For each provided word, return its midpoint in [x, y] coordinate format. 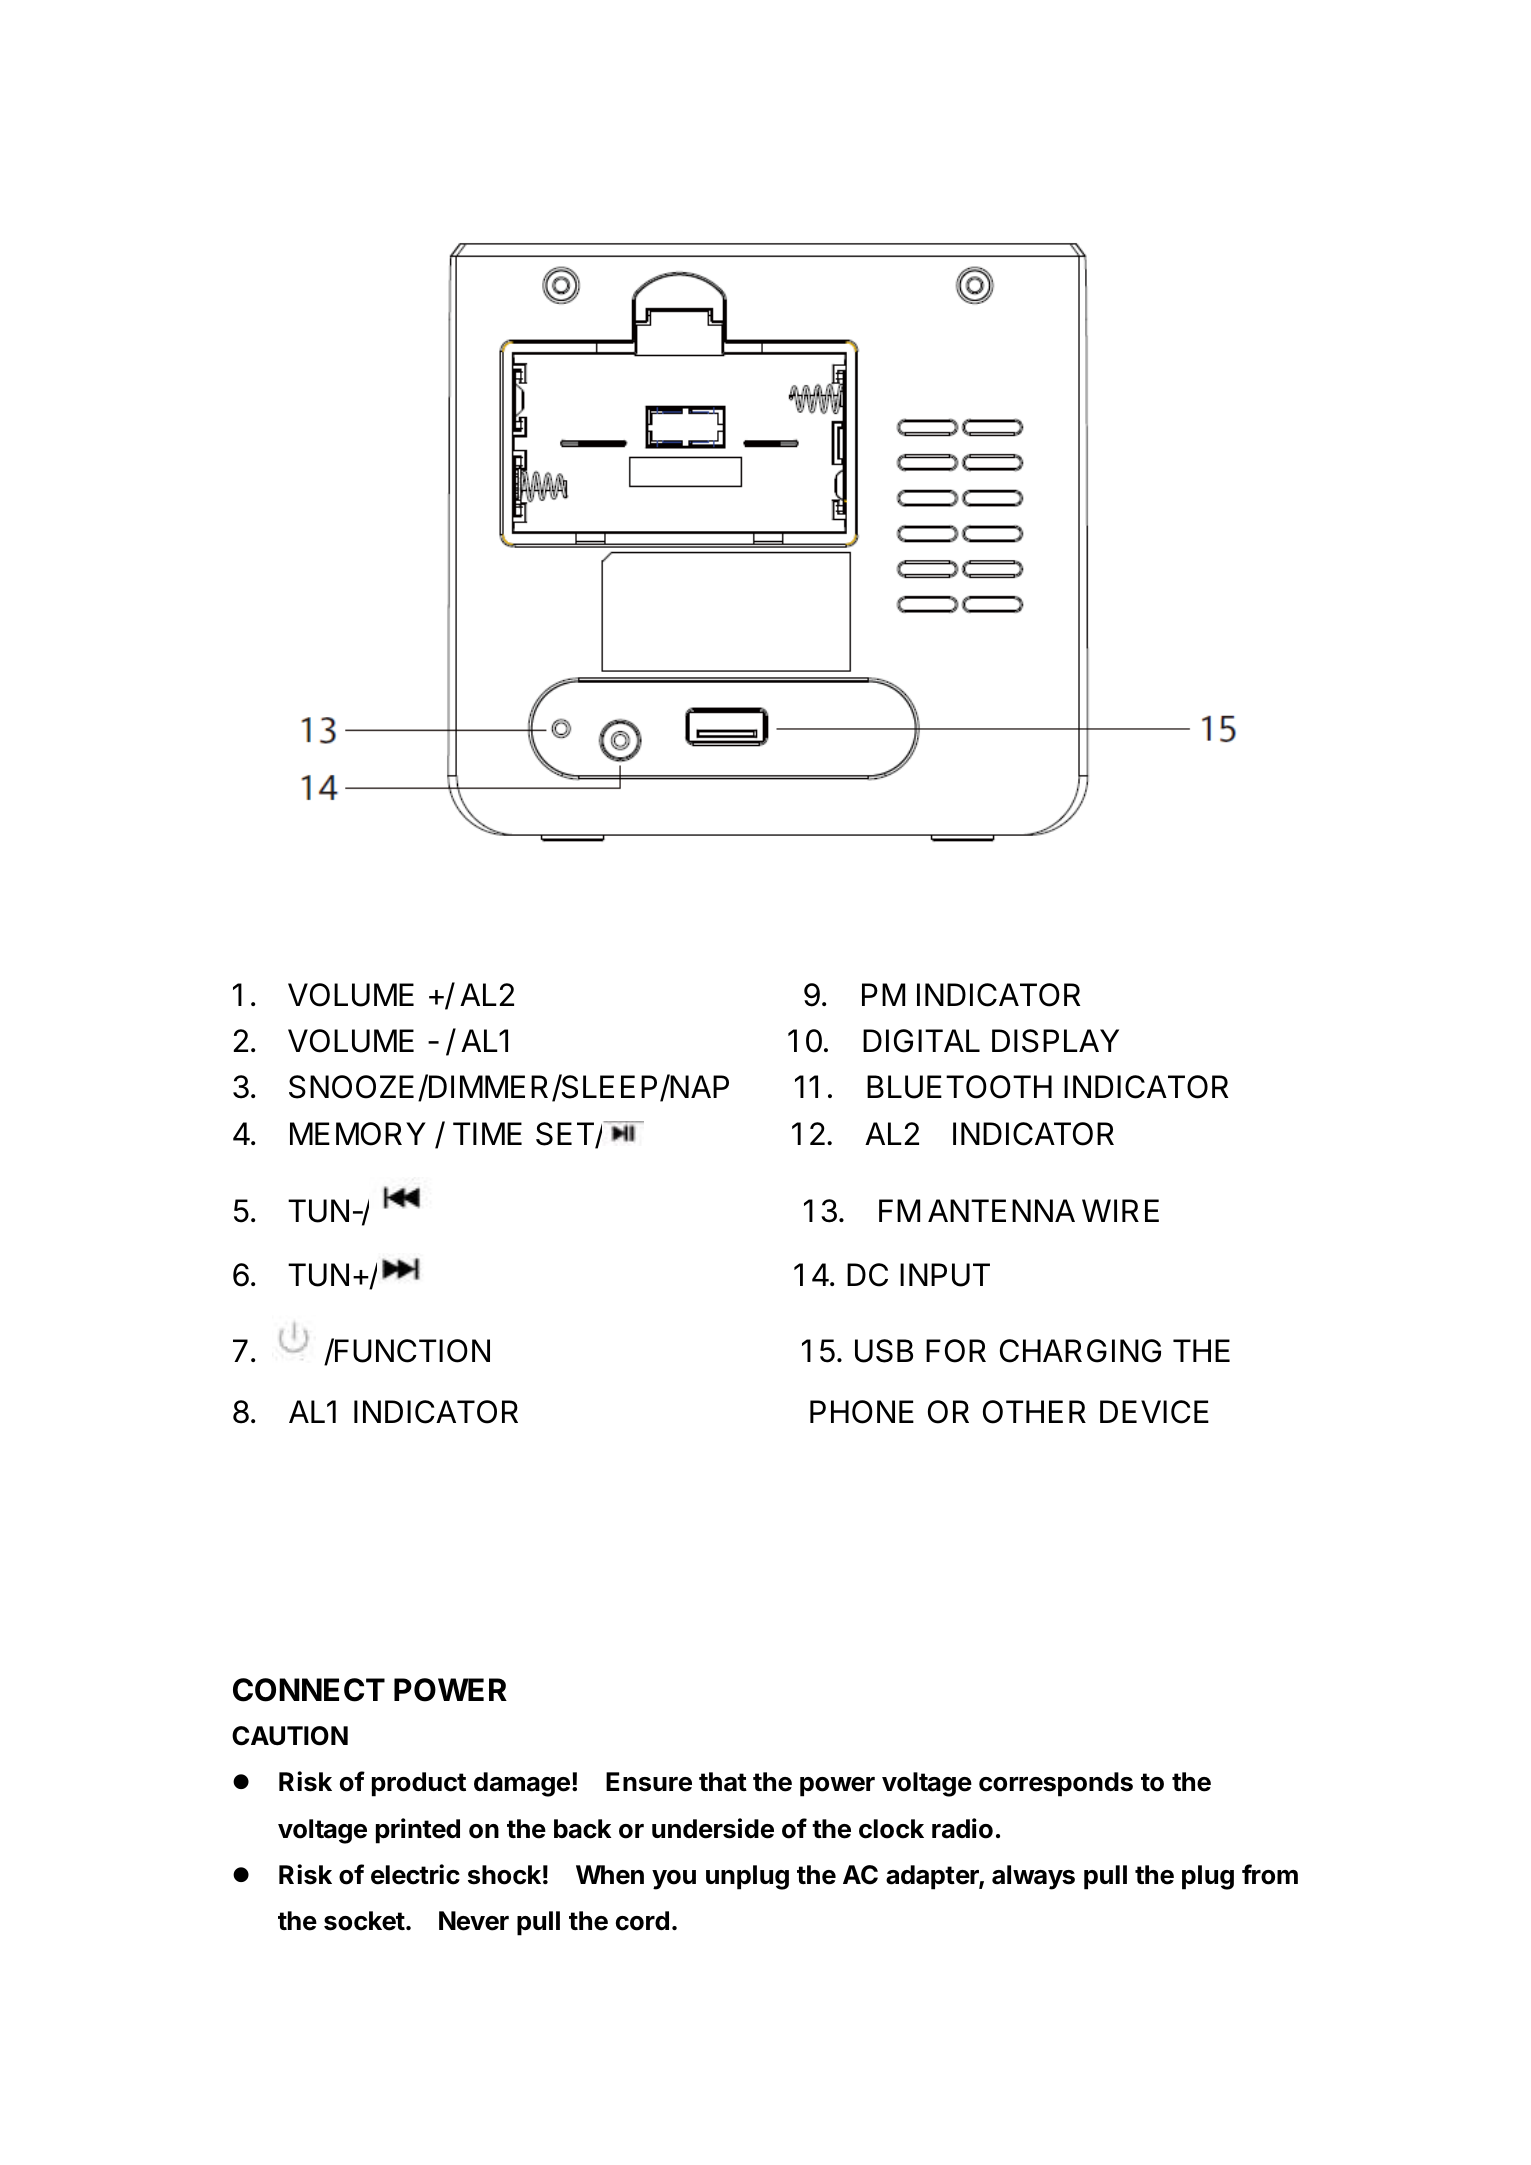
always [1033, 1877]
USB [884, 1351]
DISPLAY [1055, 1041]
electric [415, 1874]
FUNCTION [411, 1350]
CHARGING [1080, 1351]
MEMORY [358, 1134]
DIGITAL [921, 1041]
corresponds [1056, 1784]
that [723, 1782]
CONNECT [309, 1690]
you [674, 1880]
